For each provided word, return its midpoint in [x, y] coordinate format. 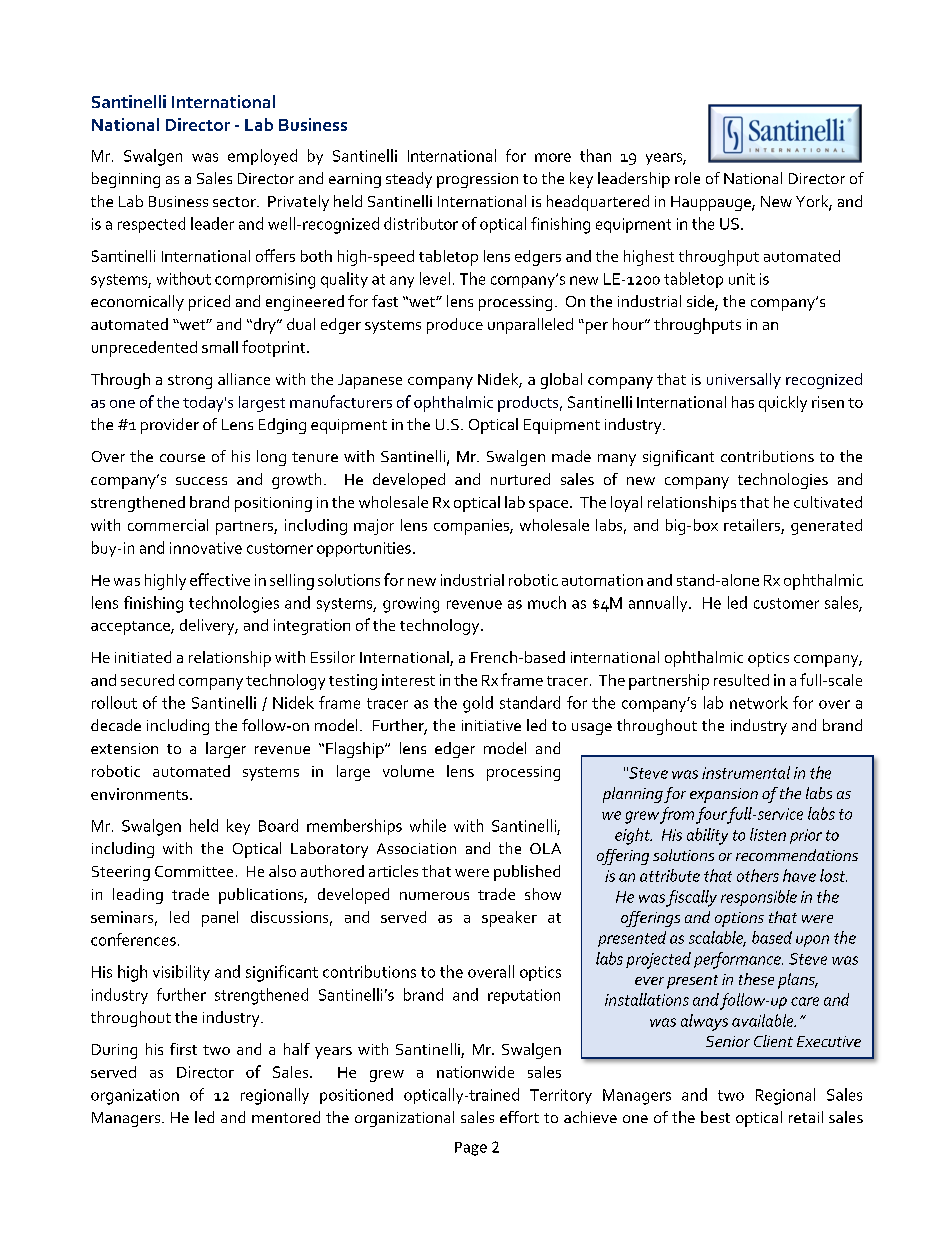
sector [235, 202]
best [715, 1117]
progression [477, 180]
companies [472, 527]
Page [471, 1149]
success [201, 481]
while [428, 825]
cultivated [828, 502]
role [687, 178]
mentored [286, 1117]
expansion [724, 795]
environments [139, 794]
